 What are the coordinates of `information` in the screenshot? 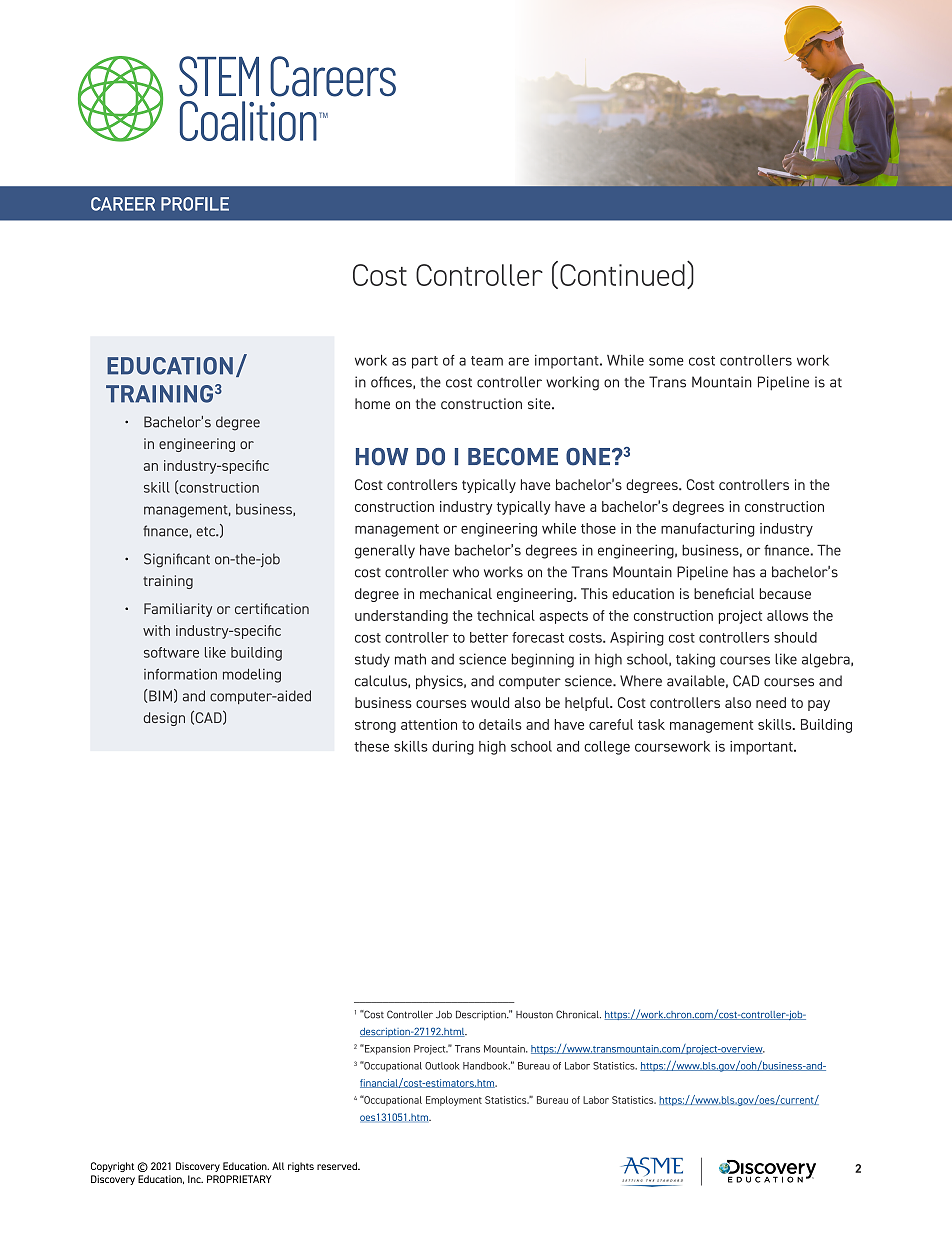 It's located at (180, 674).
